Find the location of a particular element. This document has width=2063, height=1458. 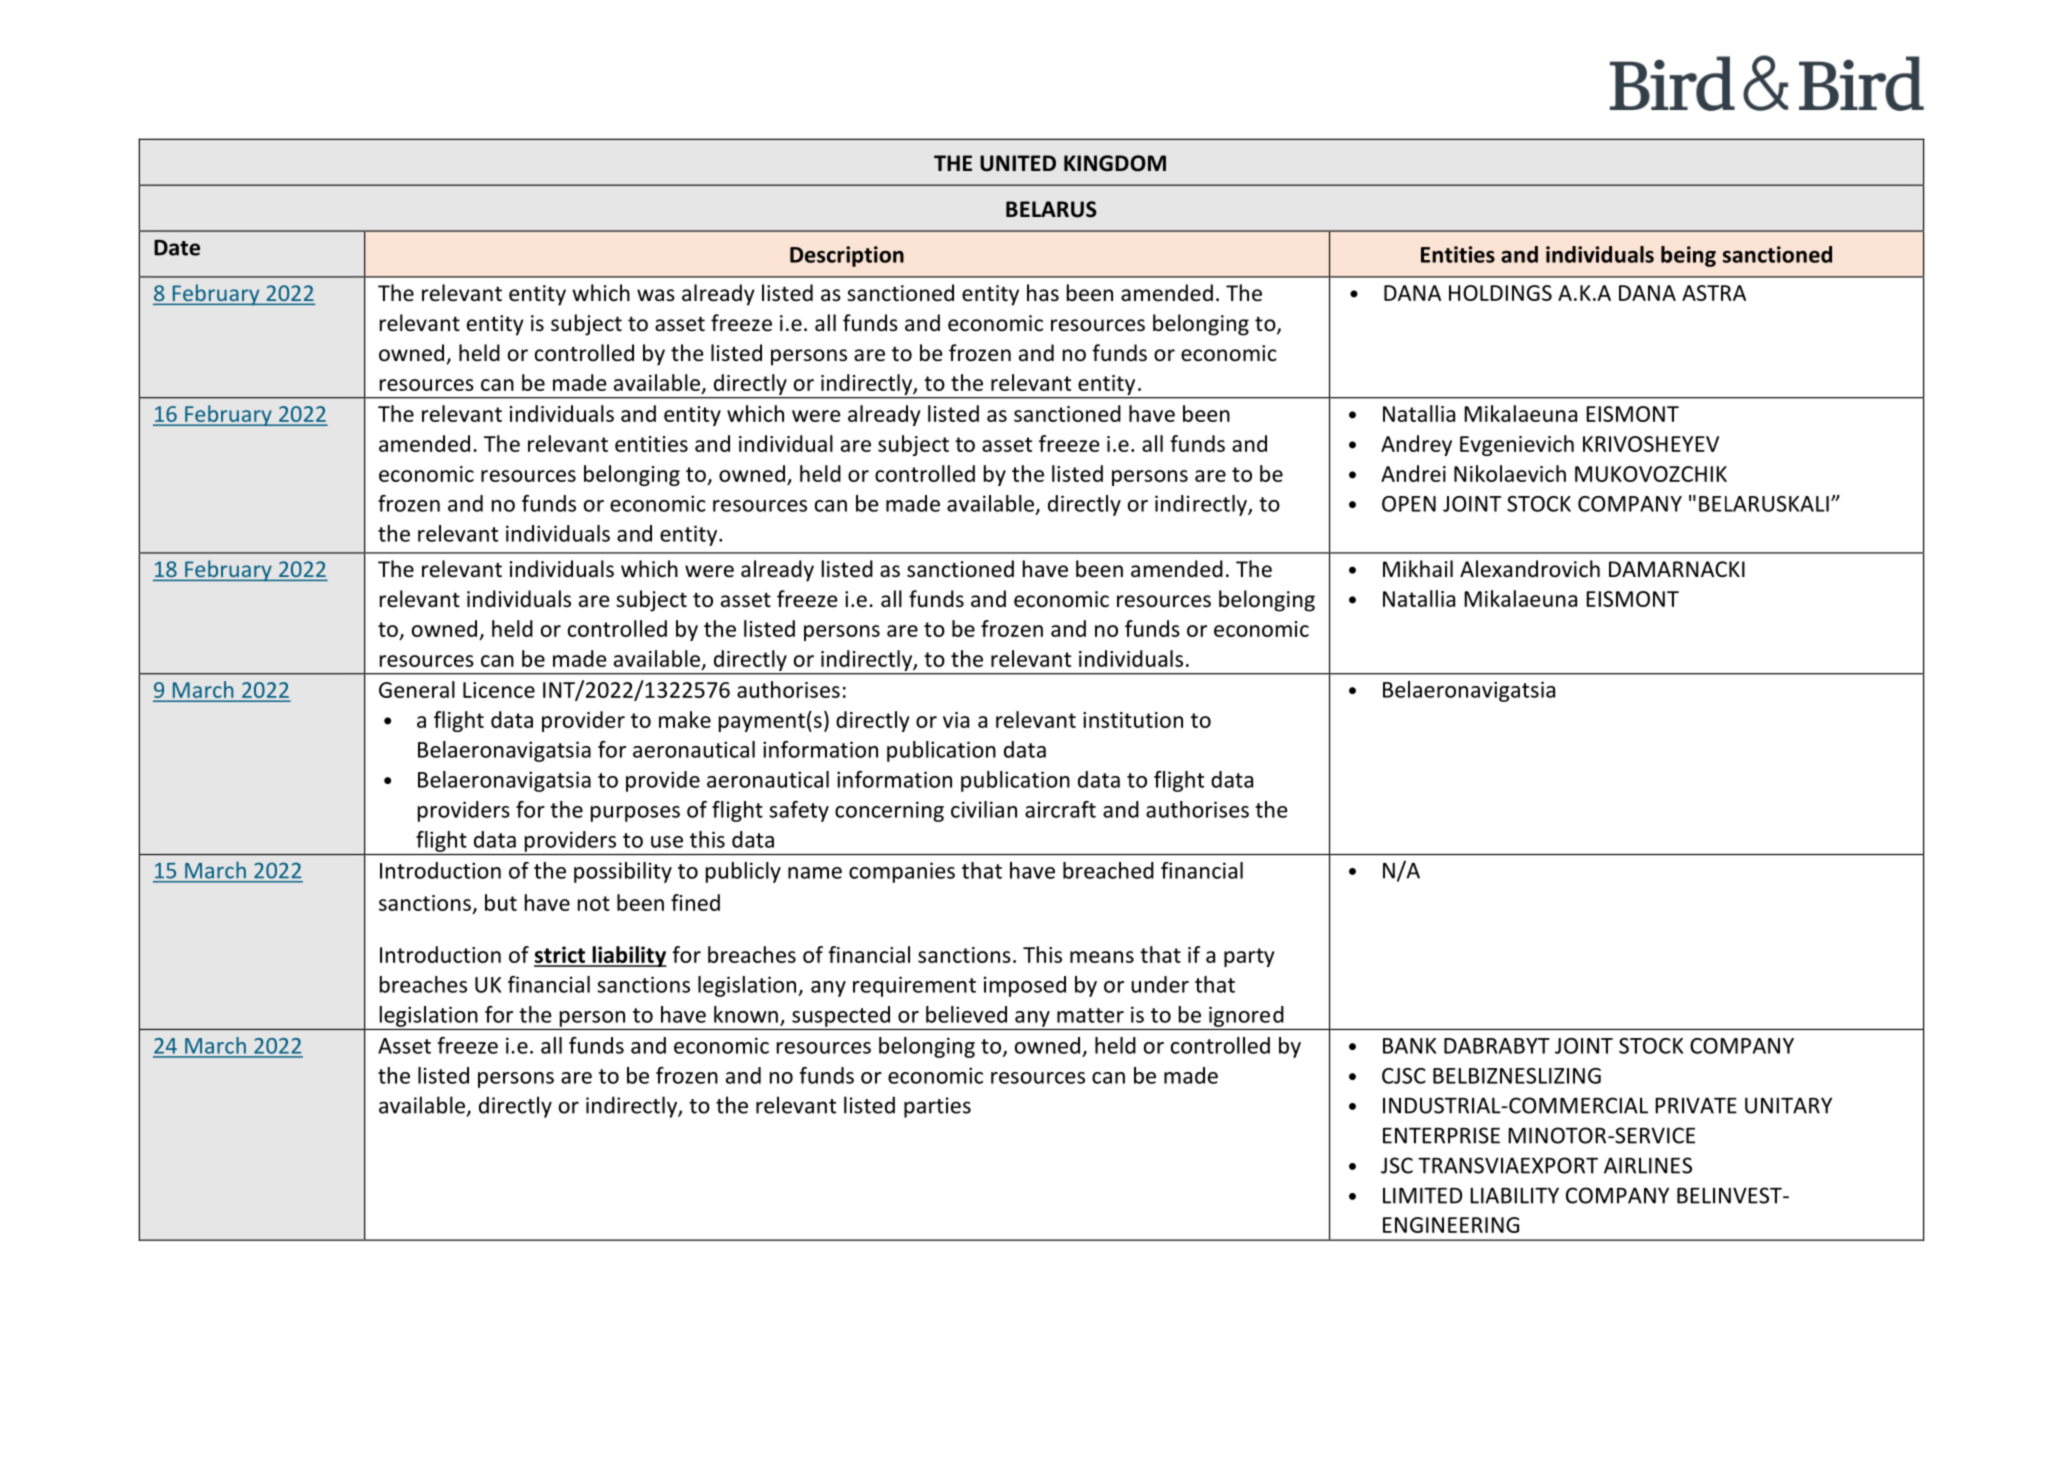

UNITED is located at coordinates (1018, 163).
